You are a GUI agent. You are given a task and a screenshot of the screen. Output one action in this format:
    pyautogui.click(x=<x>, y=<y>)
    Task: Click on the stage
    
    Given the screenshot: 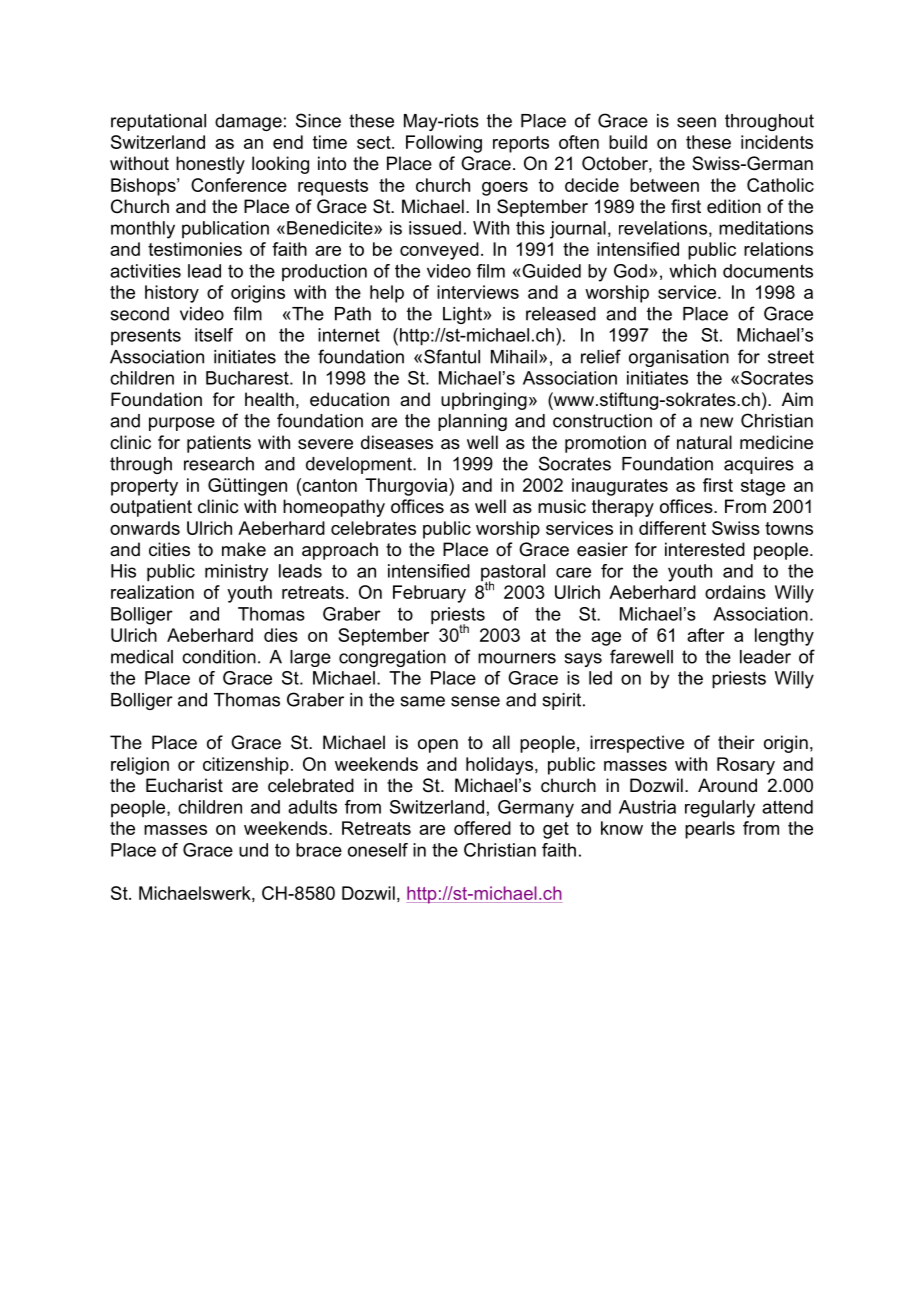 What is the action you would take?
    pyautogui.click(x=763, y=487)
